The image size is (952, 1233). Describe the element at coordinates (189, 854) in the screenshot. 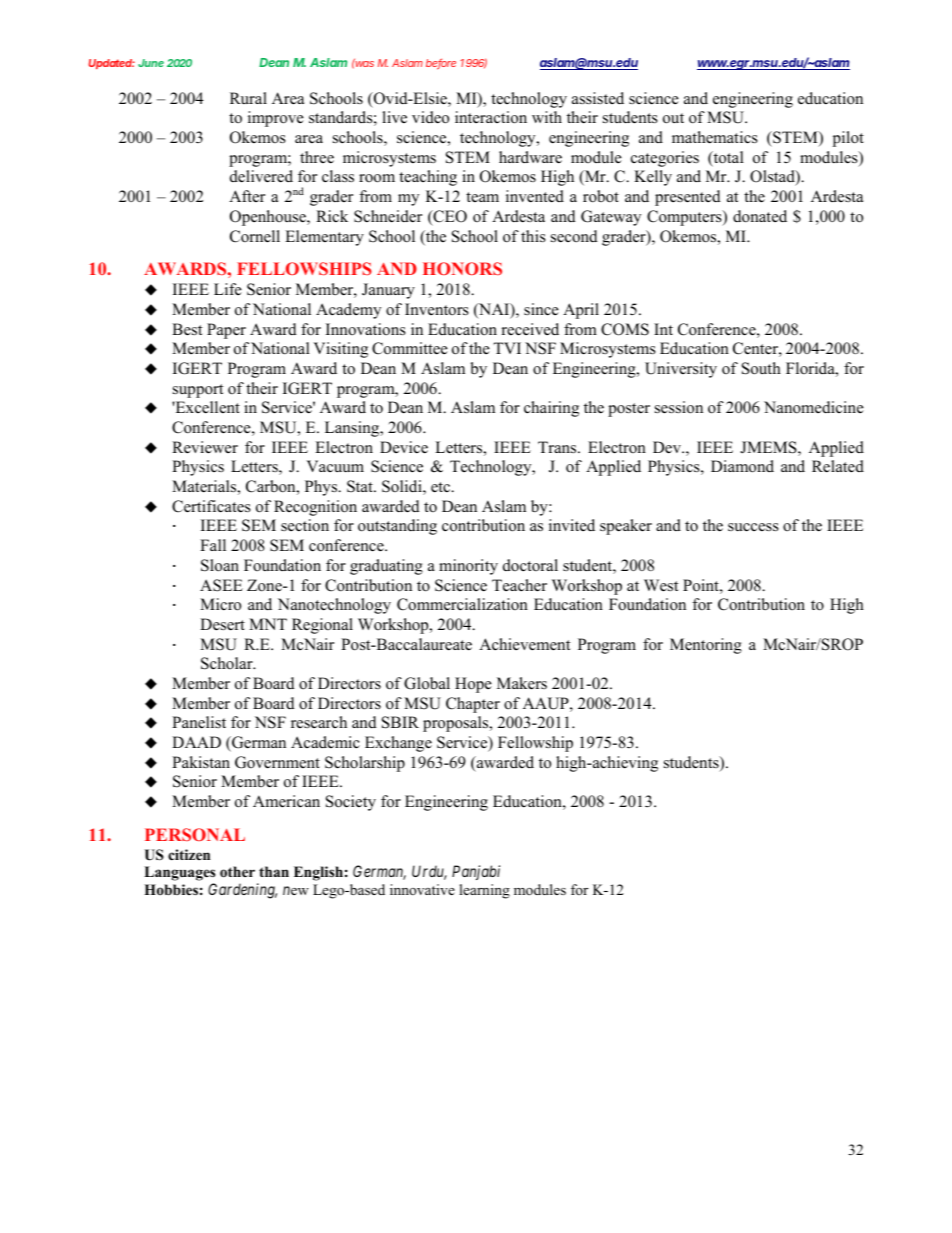

I see `citizen` at that location.
